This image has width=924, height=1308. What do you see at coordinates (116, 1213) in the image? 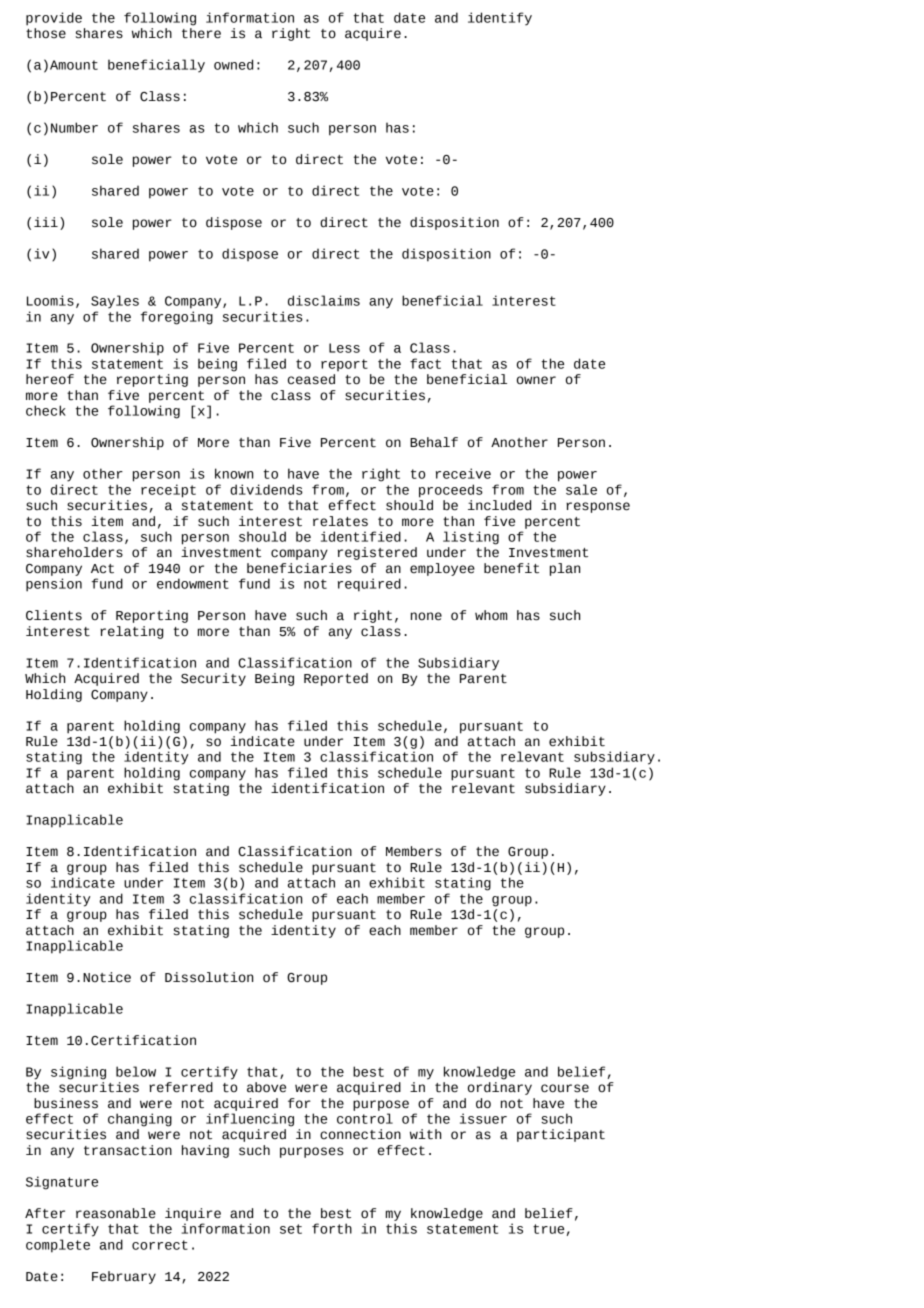
I see `reasonable` at bounding box center [116, 1213].
